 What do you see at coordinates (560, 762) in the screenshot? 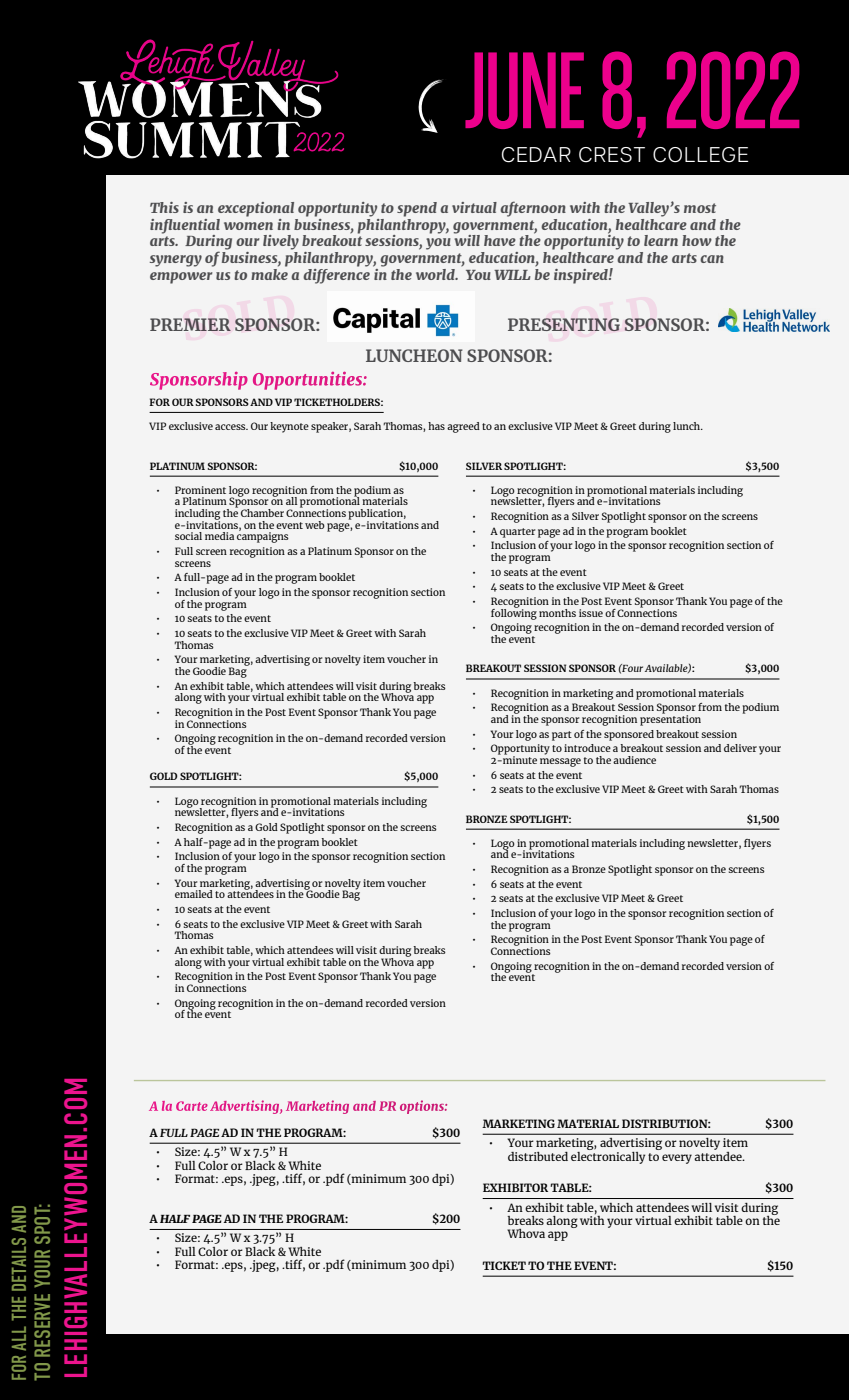
I see `message` at bounding box center [560, 762].
